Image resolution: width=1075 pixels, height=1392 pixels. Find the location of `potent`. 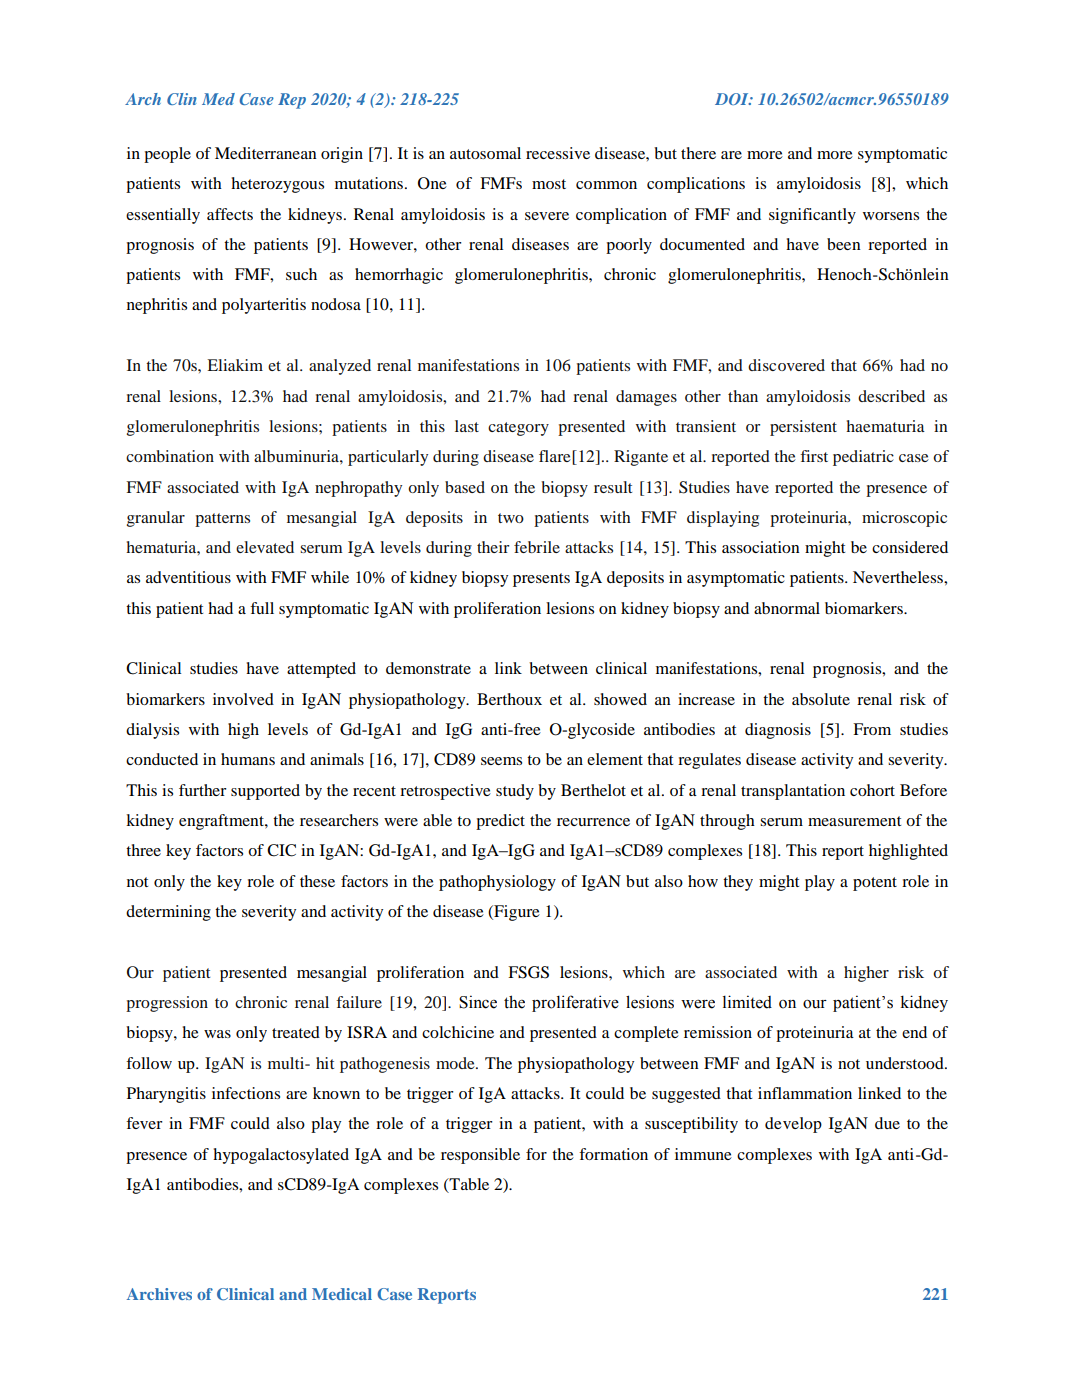

potent is located at coordinates (875, 884).
